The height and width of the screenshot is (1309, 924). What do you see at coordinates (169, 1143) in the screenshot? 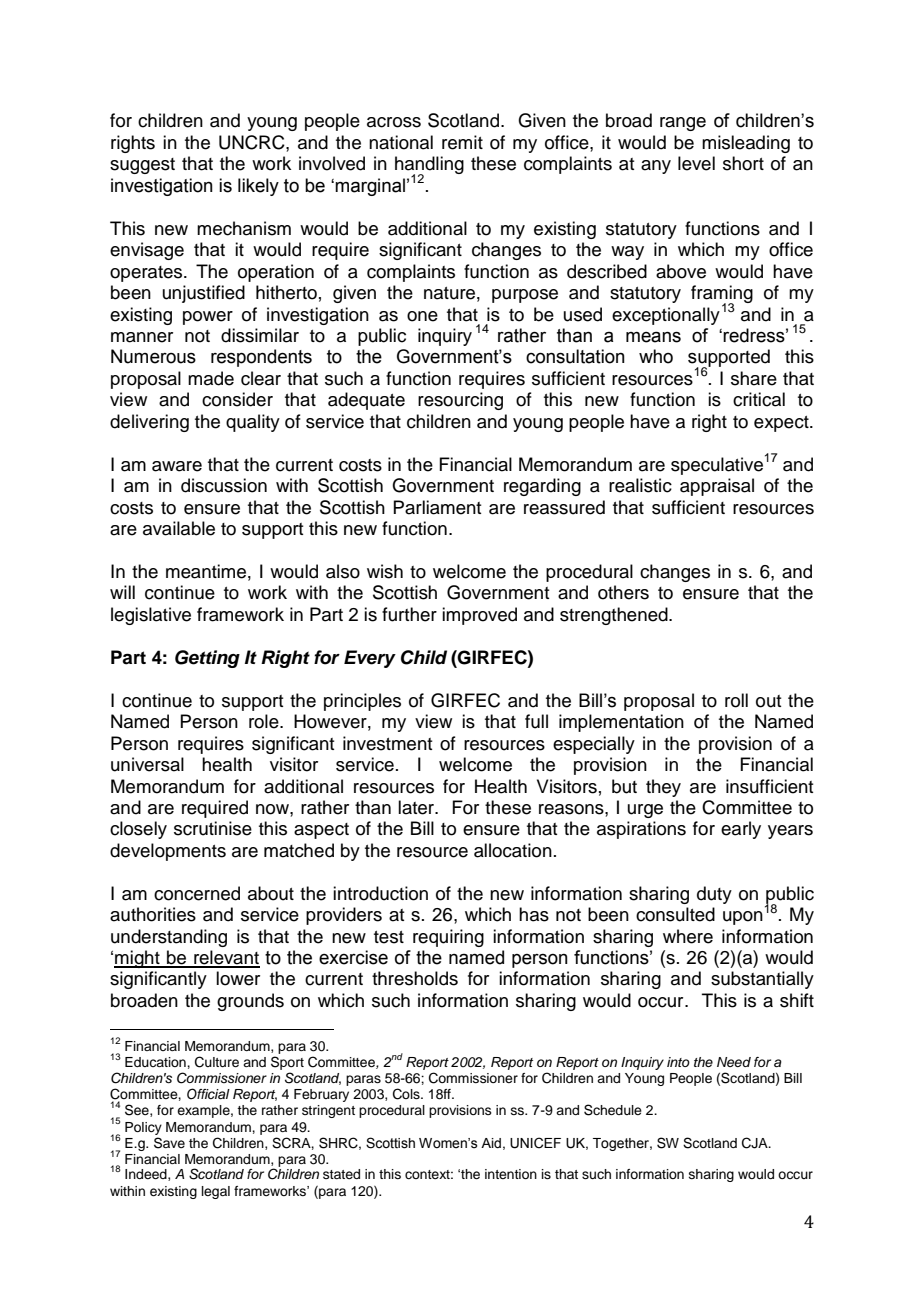
I see `Save` at bounding box center [169, 1143].
